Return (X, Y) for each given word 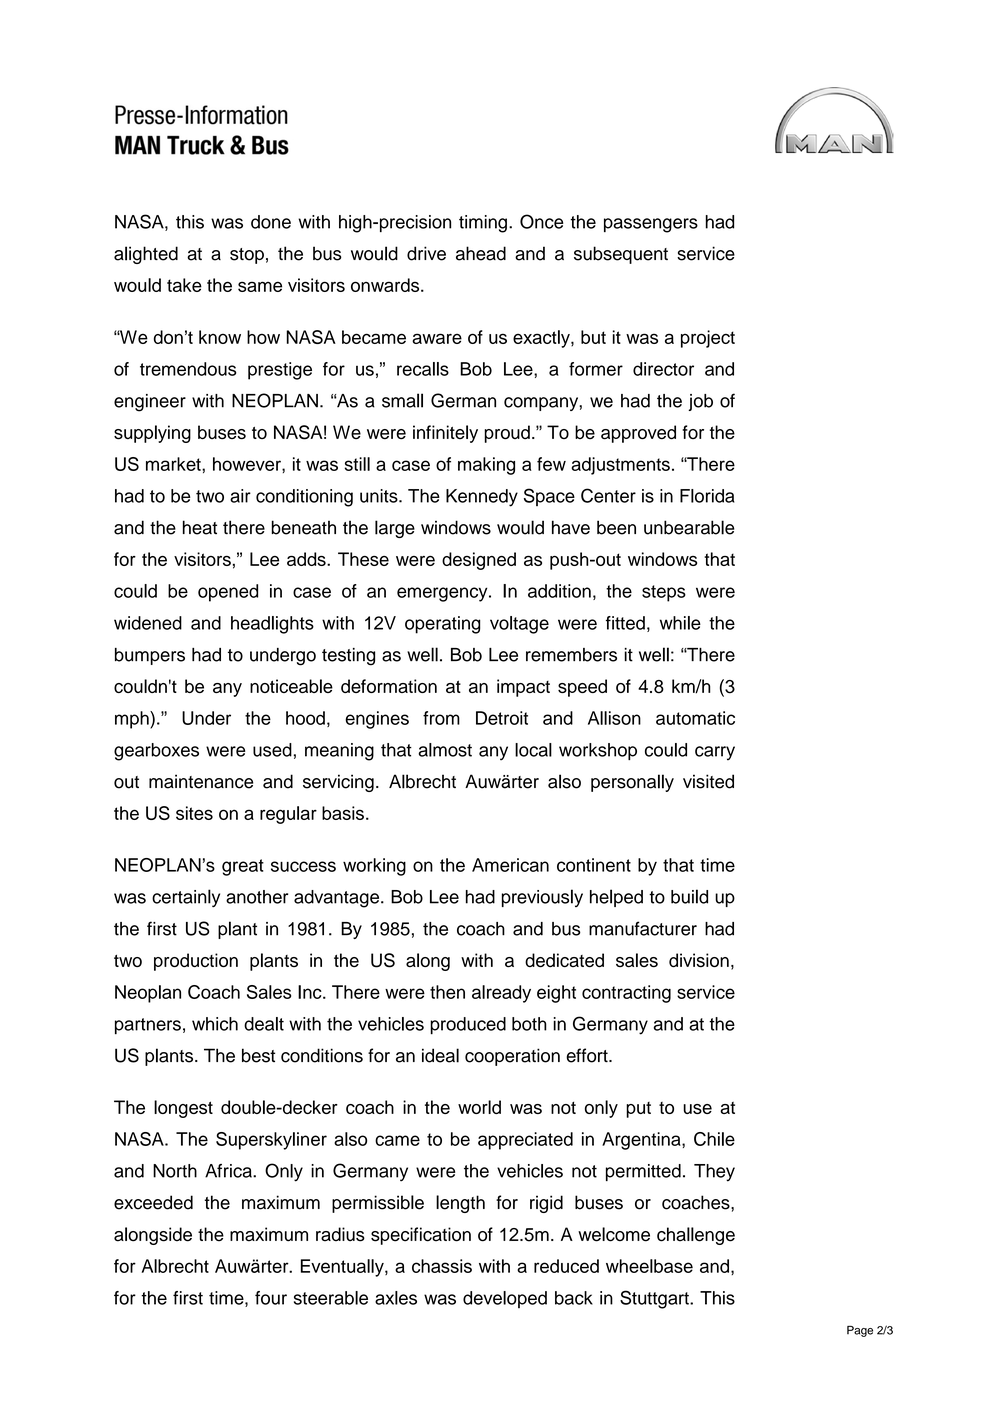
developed (505, 1299)
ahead (481, 253)
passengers (651, 225)
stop (247, 256)
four (271, 1298)
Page (860, 1331)
